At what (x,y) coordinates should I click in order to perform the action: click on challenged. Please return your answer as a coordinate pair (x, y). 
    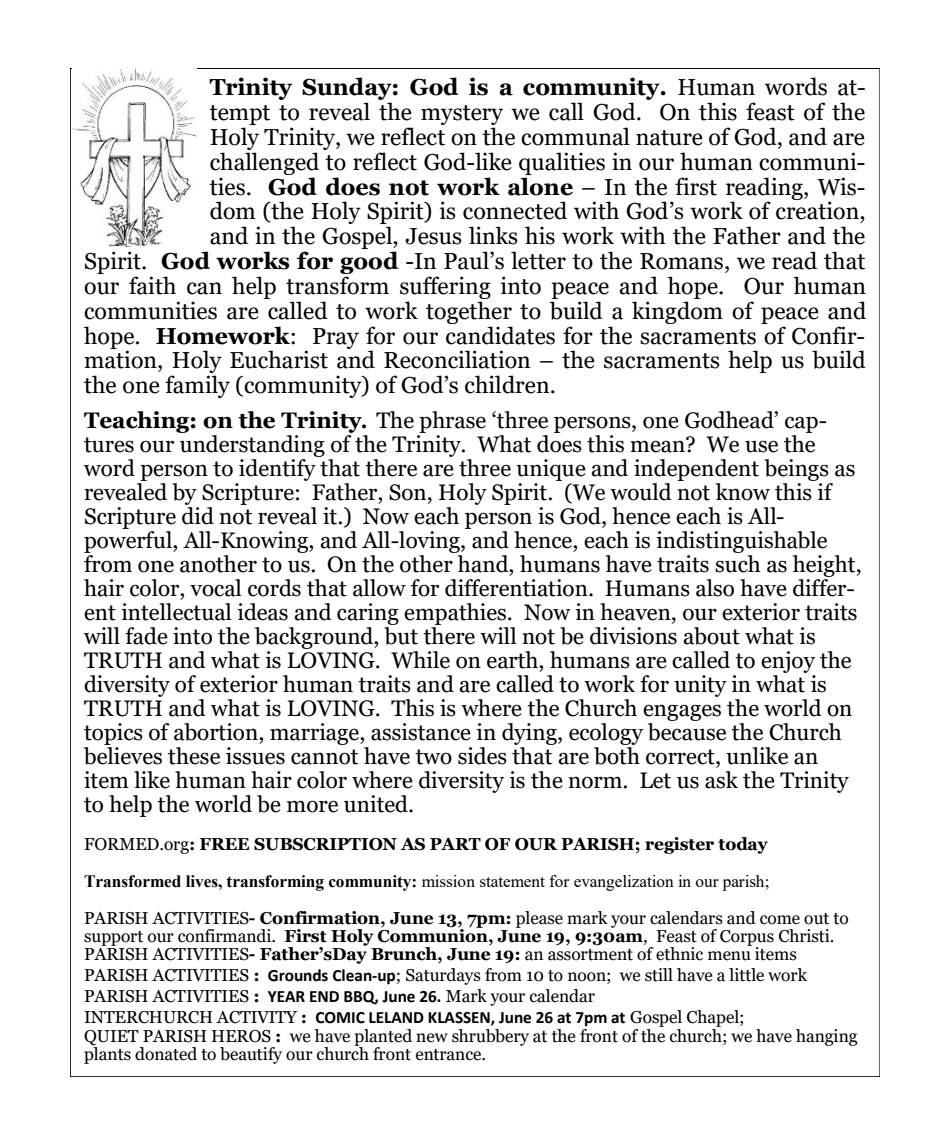
    Looking at the image, I should click on (264, 163).
